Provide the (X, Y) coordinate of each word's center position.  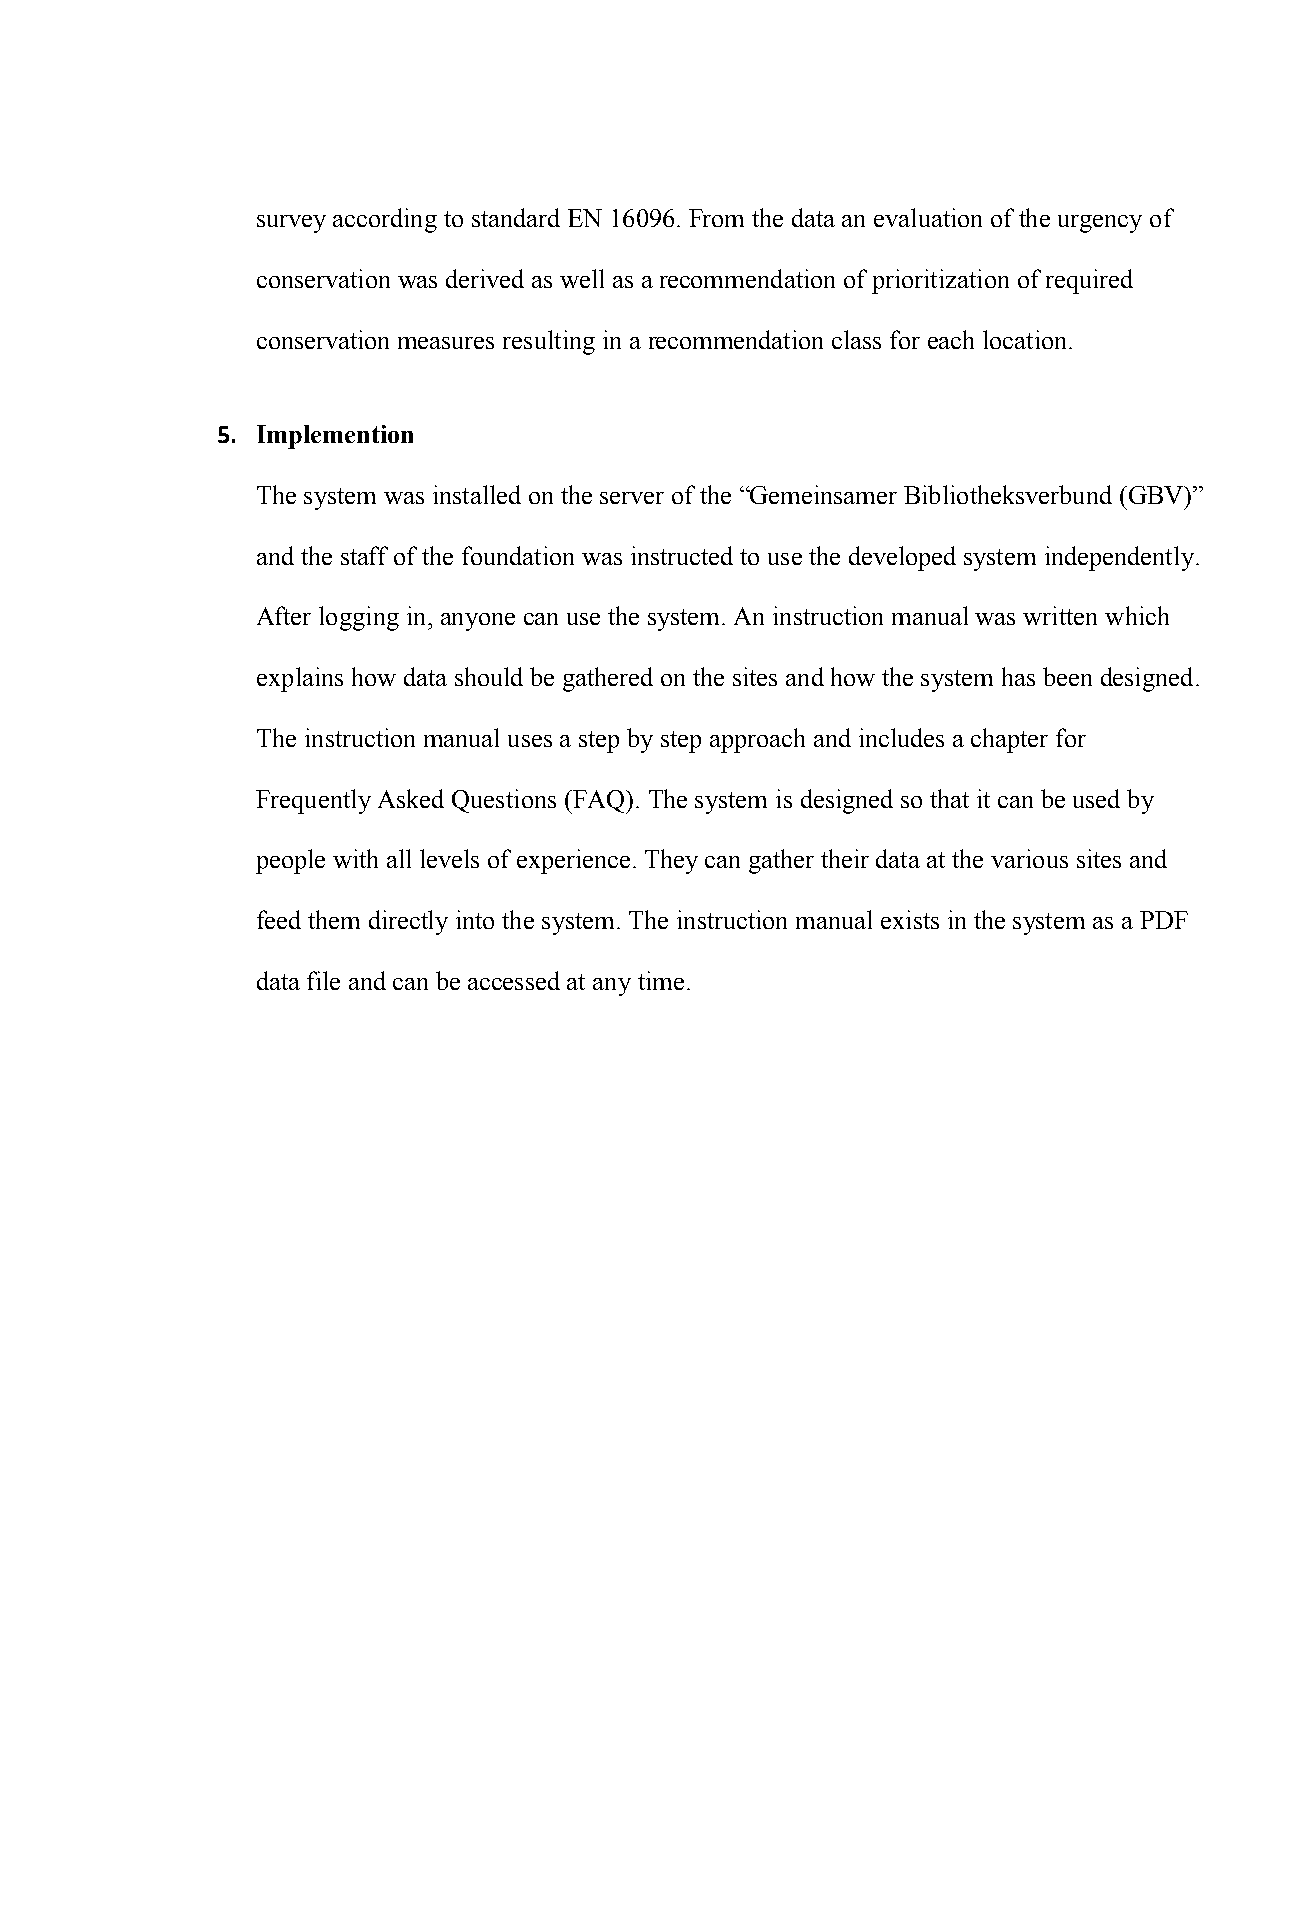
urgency (1100, 224)
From (716, 218)
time (661, 980)
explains (300, 679)
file (323, 980)
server (632, 498)
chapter (1009, 740)
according (385, 220)
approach (757, 740)
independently (1119, 558)
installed (477, 494)
